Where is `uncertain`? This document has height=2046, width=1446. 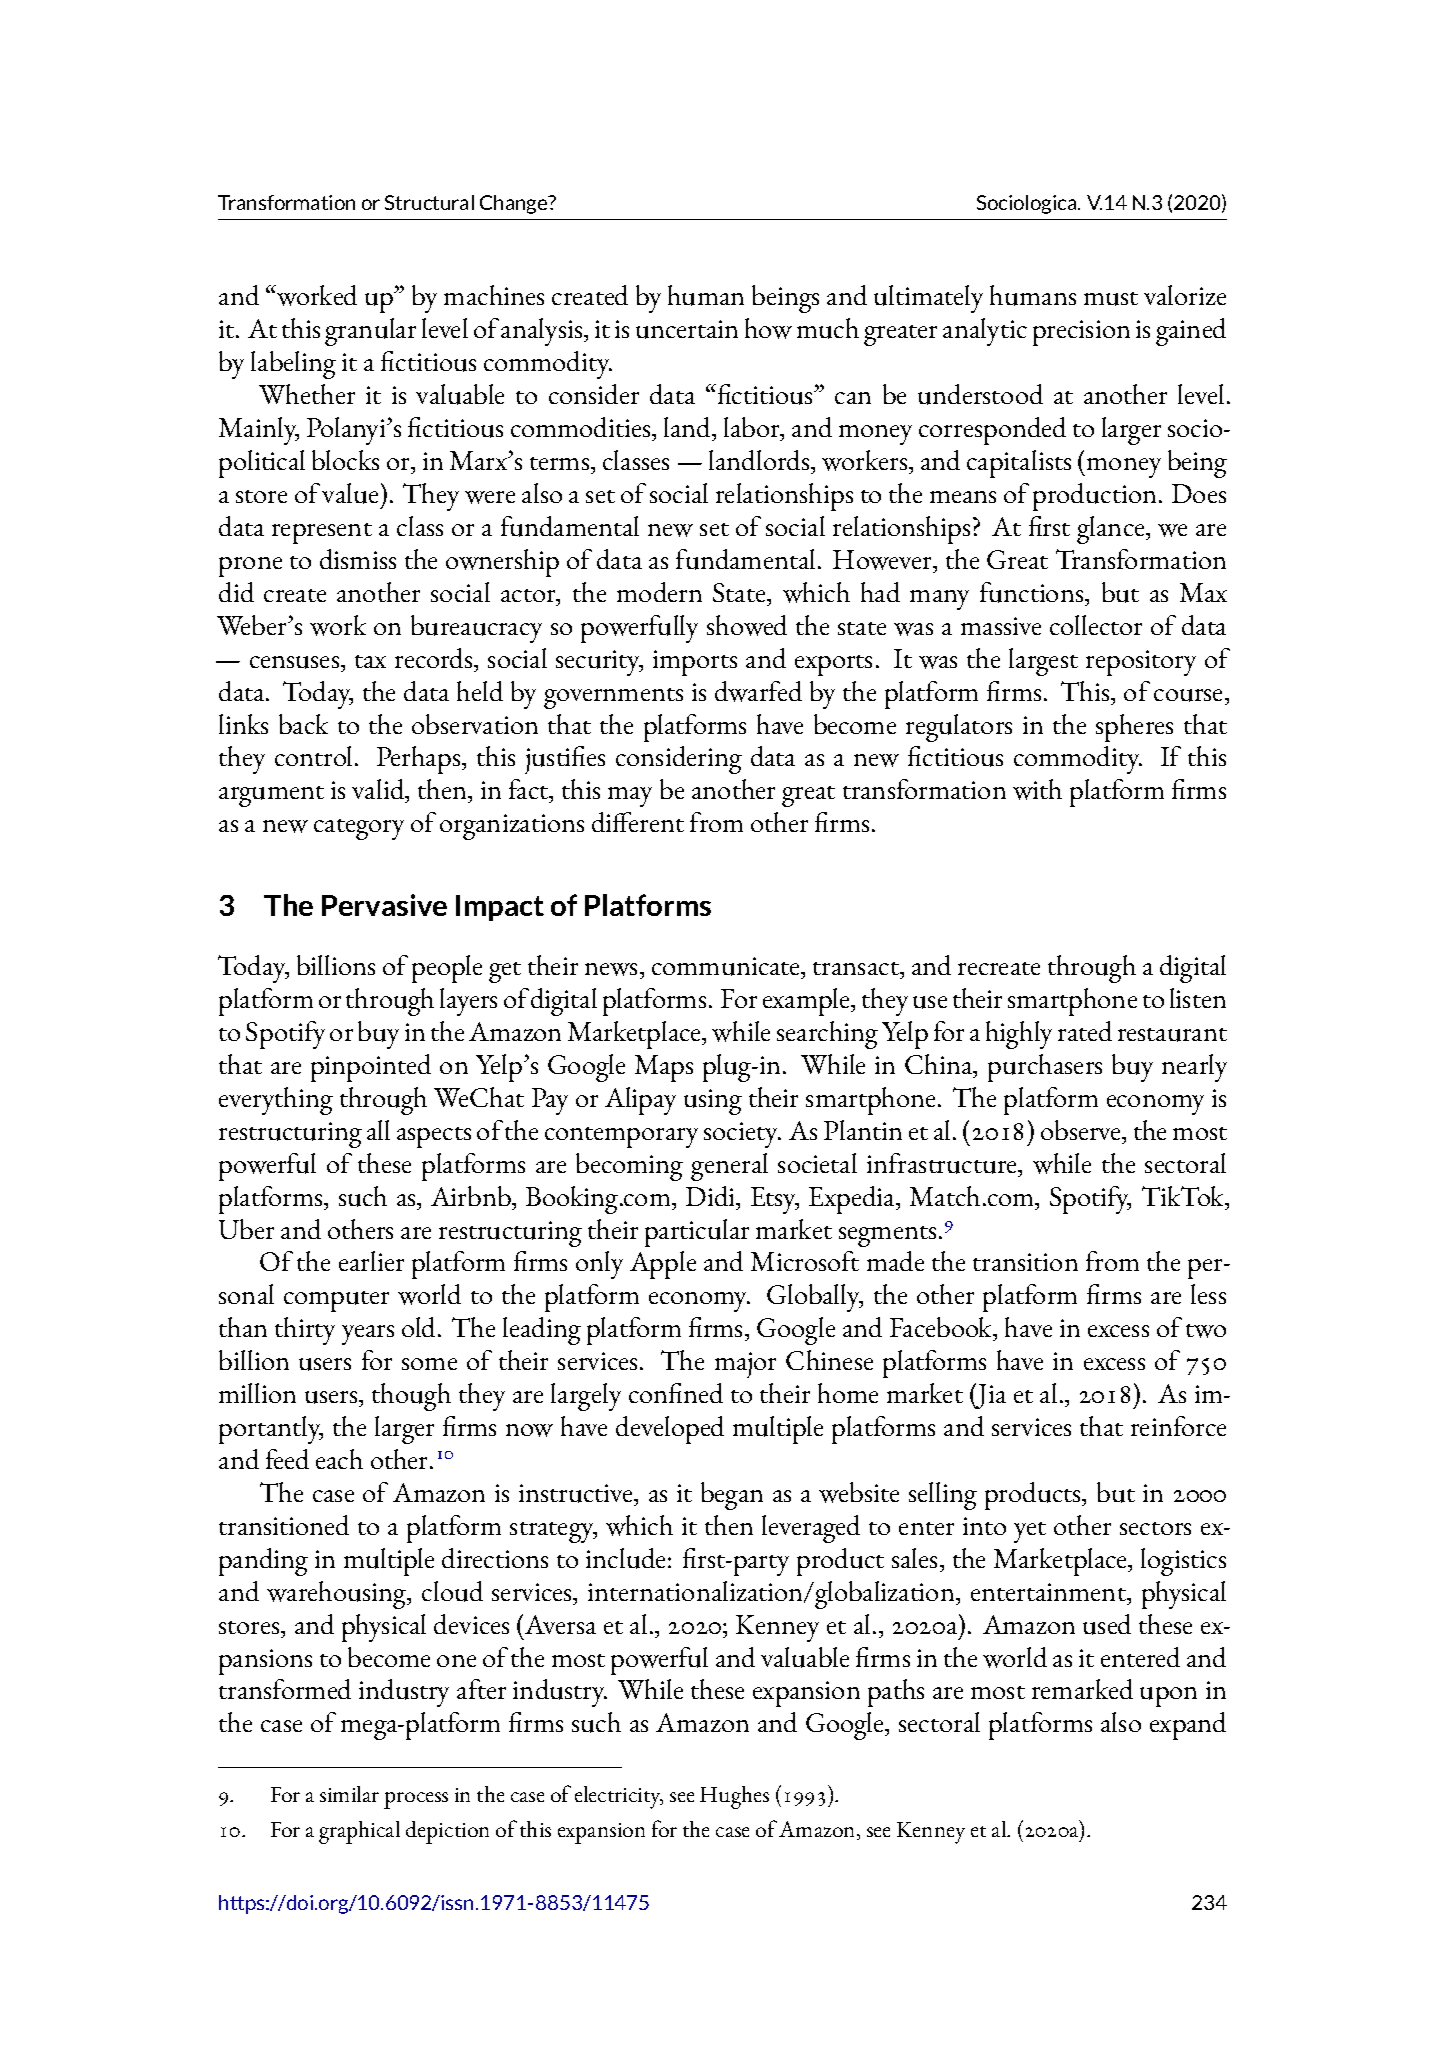
uncertain is located at coordinates (687, 329).
